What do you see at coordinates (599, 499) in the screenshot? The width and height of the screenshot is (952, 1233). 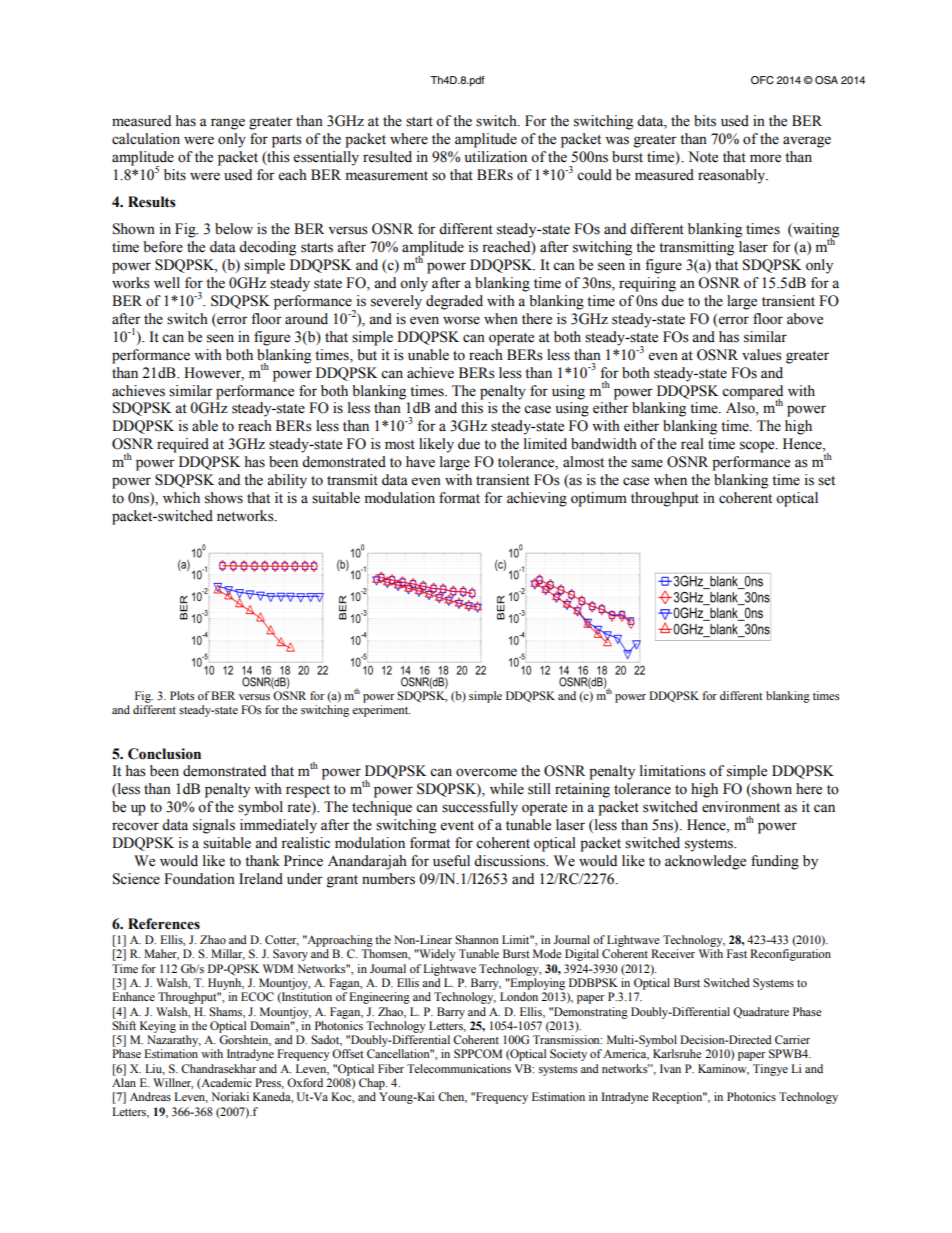 I see `optimum` at bounding box center [599, 499].
